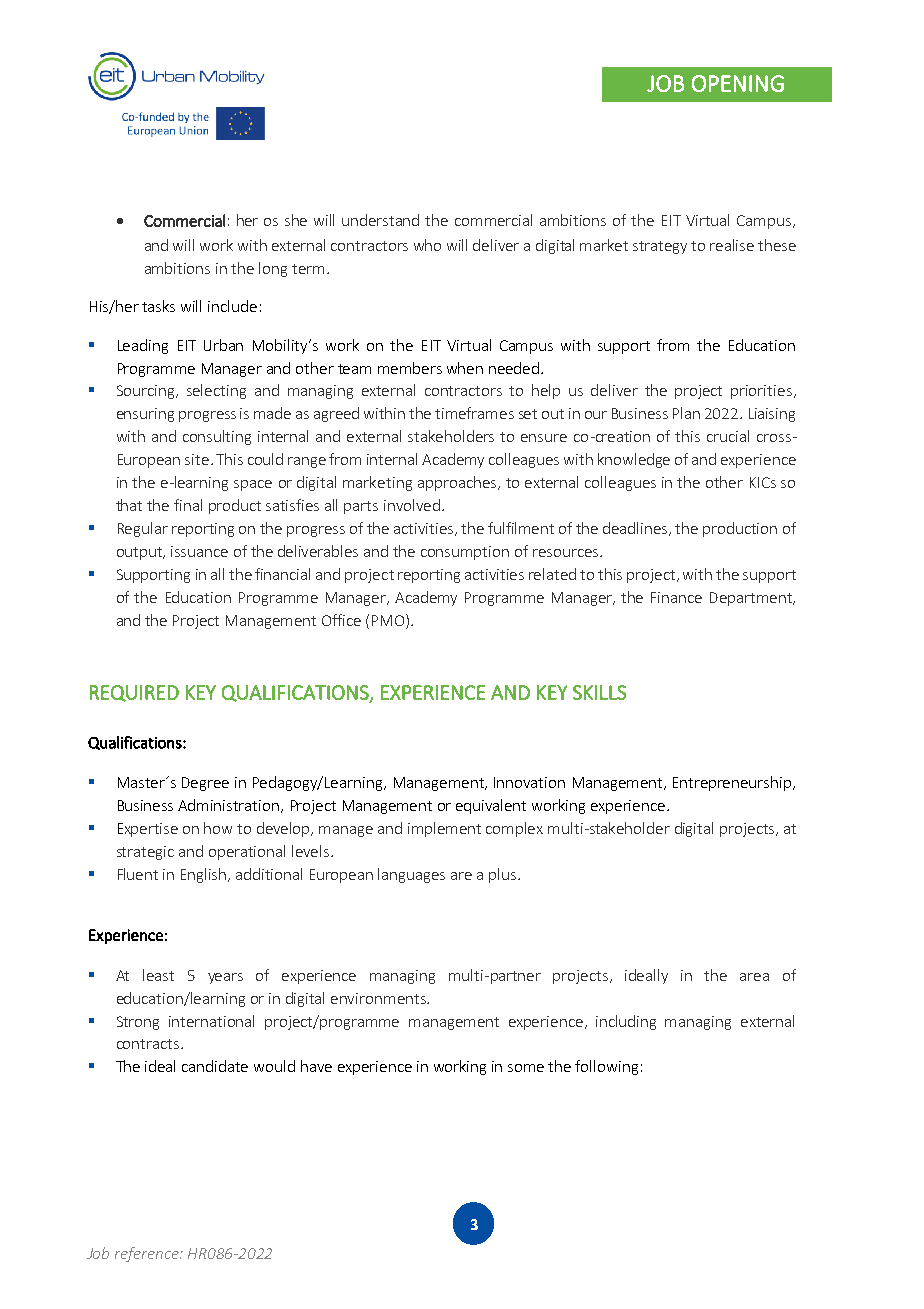  I want to click on understand, so click(380, 220).
